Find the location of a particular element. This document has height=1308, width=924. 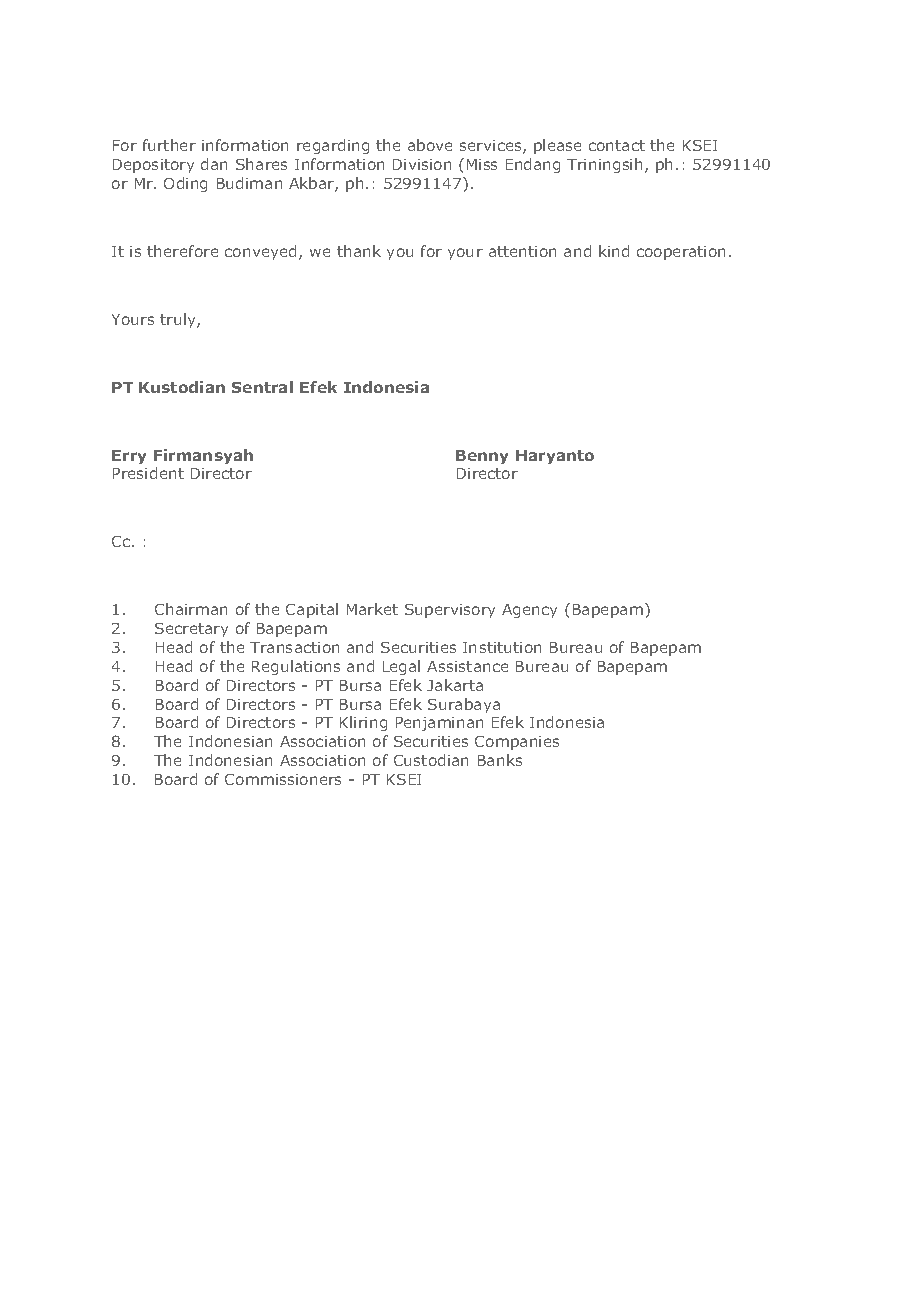

contact is located at coordinates (617, 145).
